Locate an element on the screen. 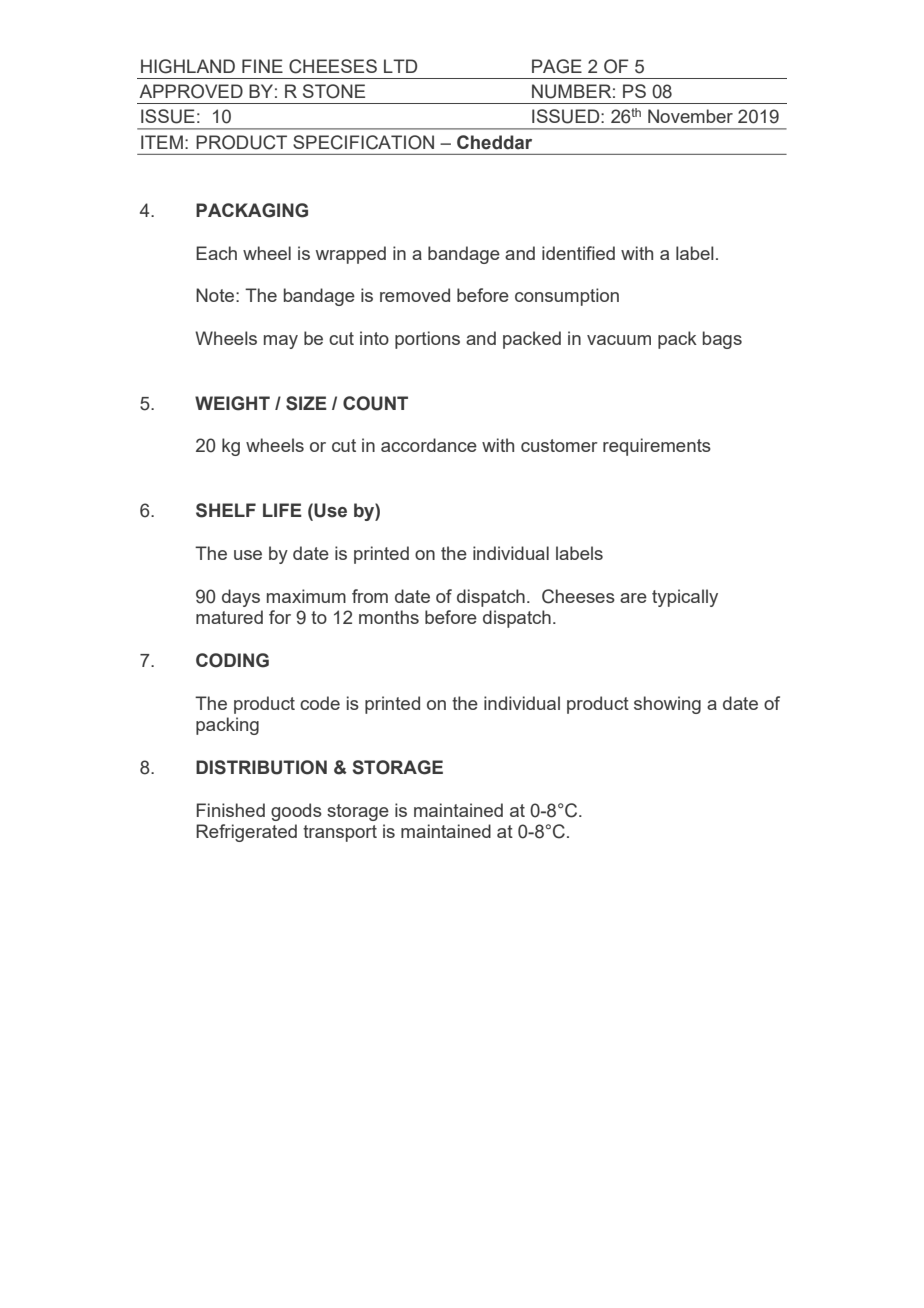 The width and height of the screenshot is (924, 1308). November is located at coordinates (690, 116).
